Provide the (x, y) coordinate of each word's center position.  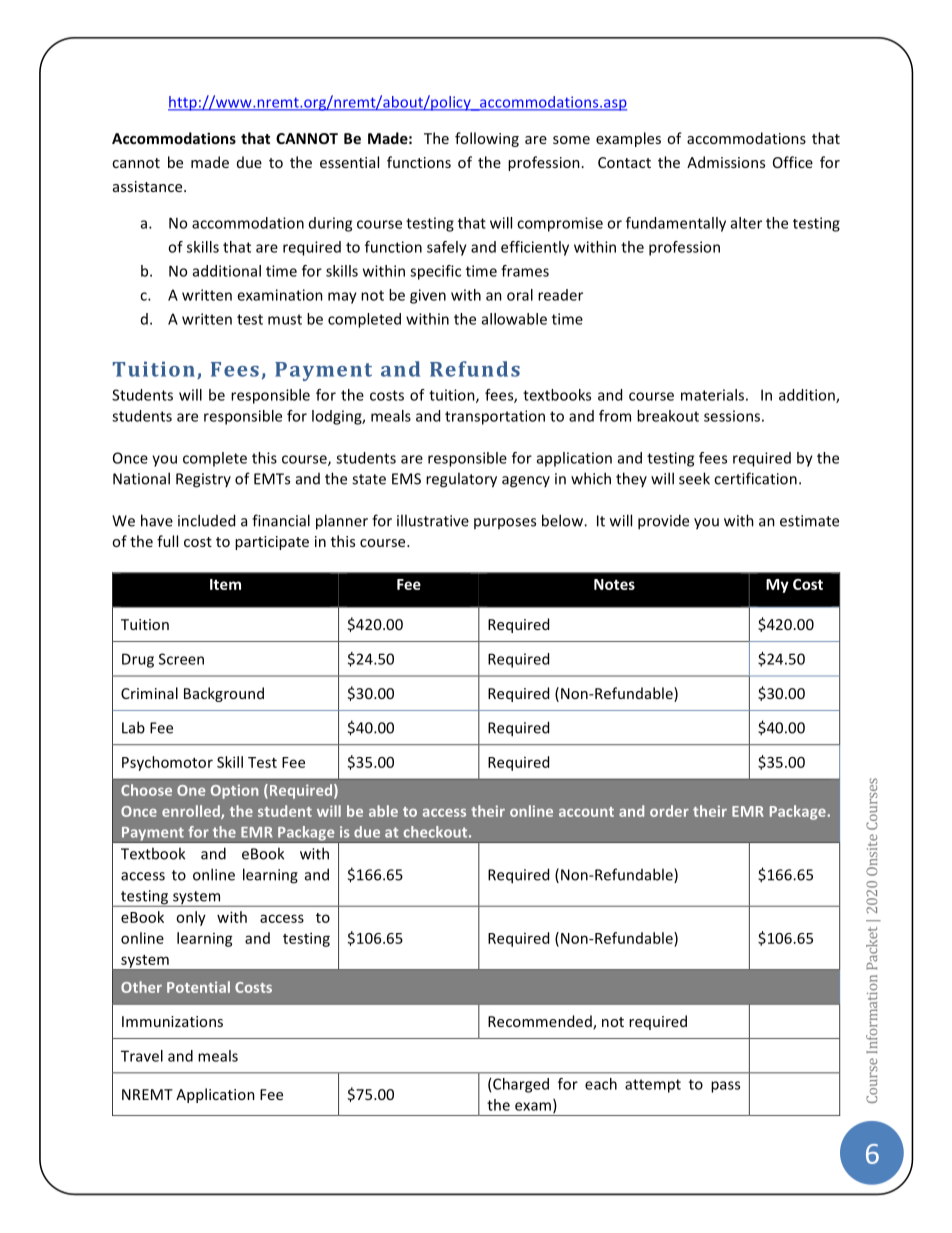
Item (225, 584)
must (285, 319)
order (669, 811)
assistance (149, 186)
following (487, 139)
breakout (668, 416)
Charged (521, 1085)
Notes (614, 584)
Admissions (726, 162)
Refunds (475, 369)
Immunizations (172, 1021)
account (586, 812)
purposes (505, 523)
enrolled (192, 812)
